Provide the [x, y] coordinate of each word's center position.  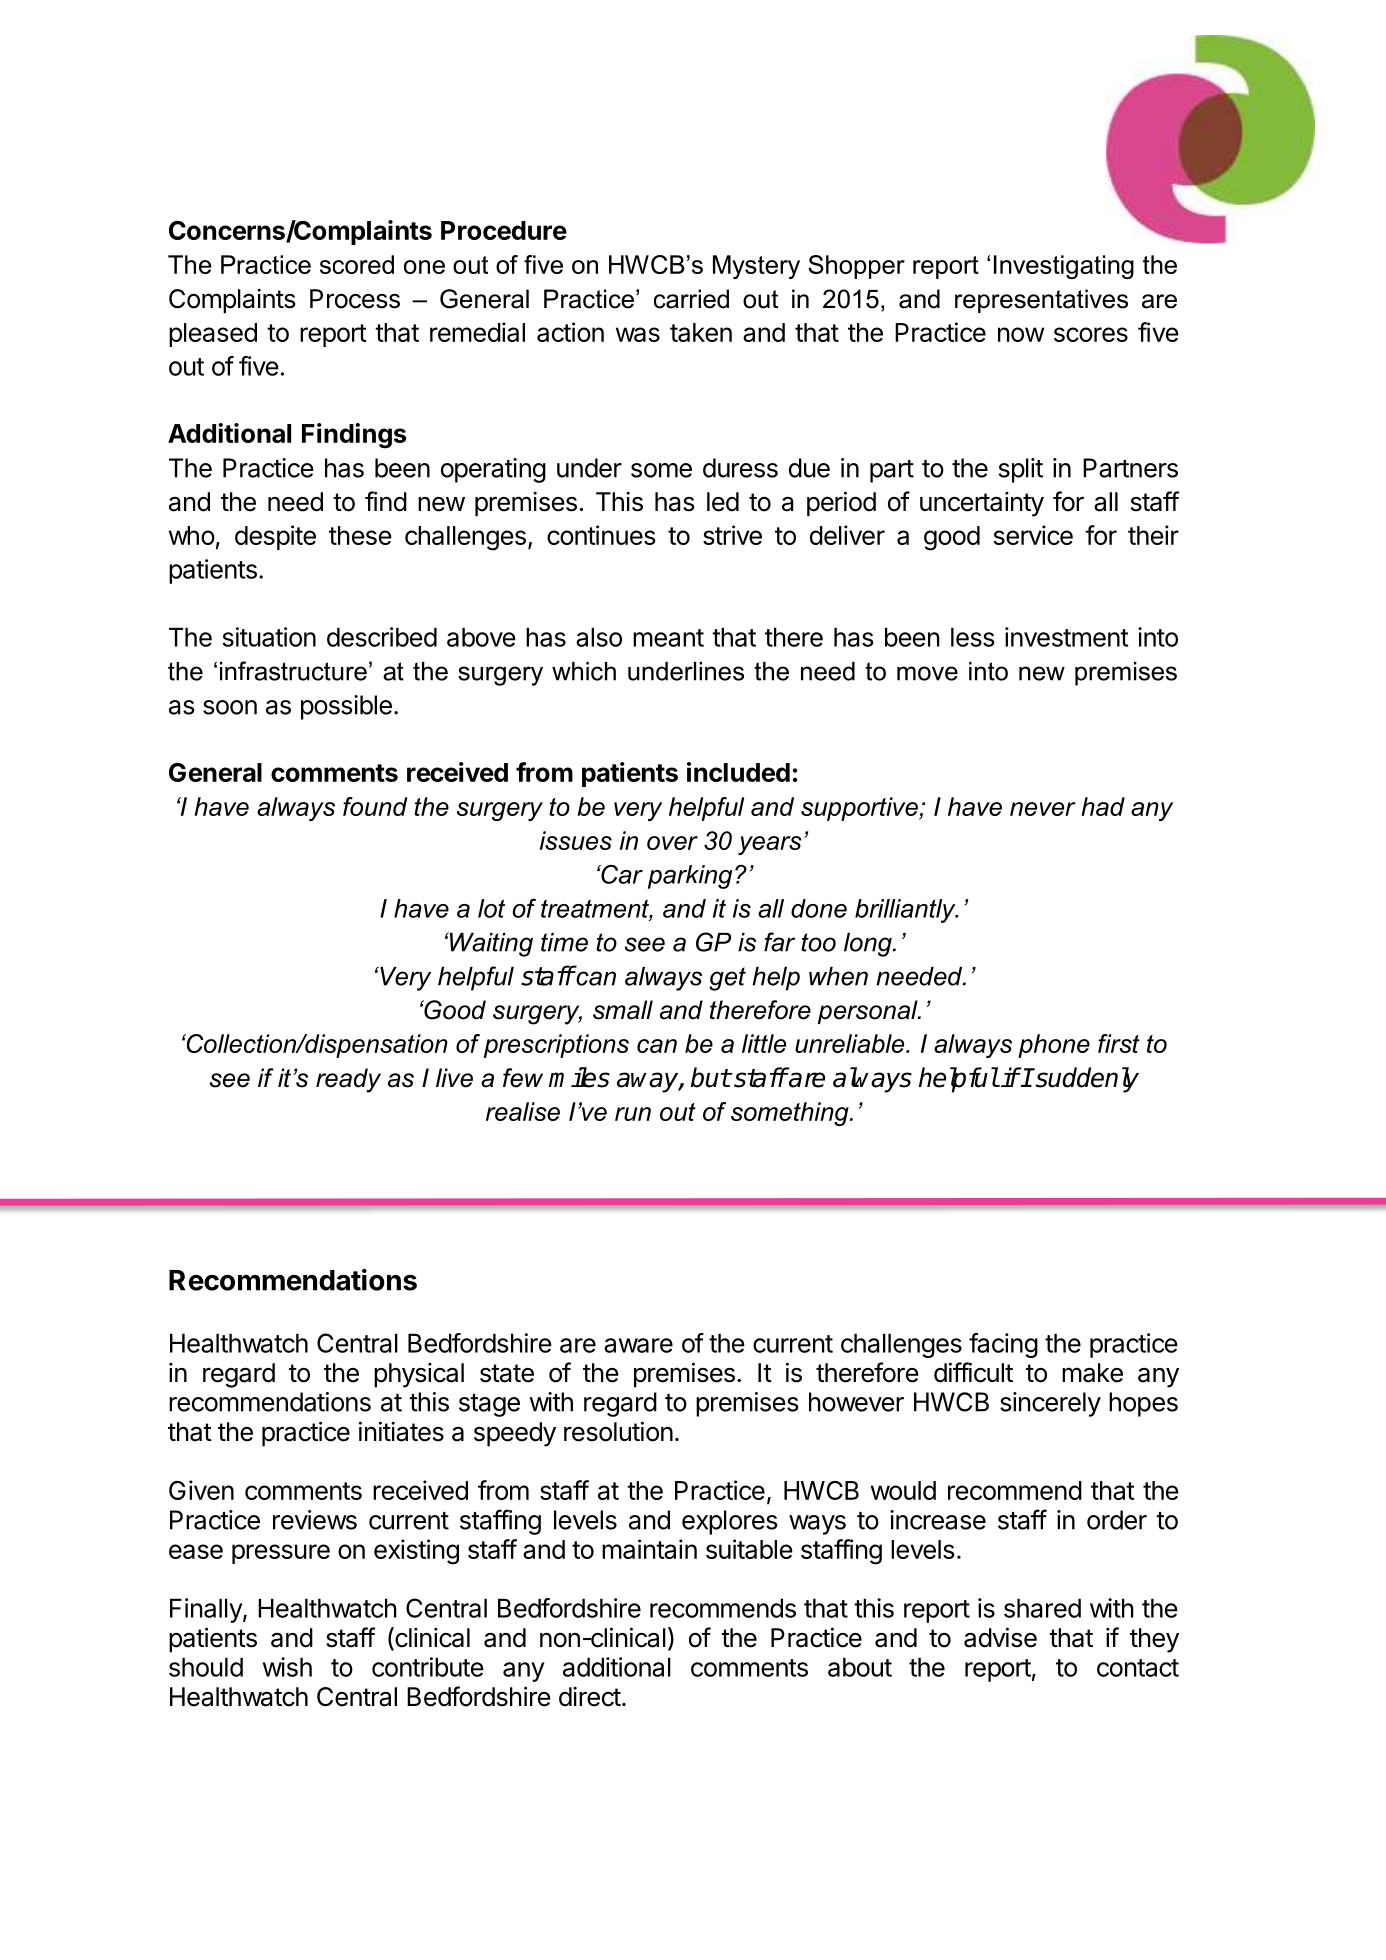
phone [1054, 1046]
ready [348, 1080]
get [727, 979]
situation [269, 637]
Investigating [1064, 267]
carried [691, 299]
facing [1003, 1345]
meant [668, 638]
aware [638, 1345]
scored [357, 264]
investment [1066, 637]
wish [287, 1667]
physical [419, 1375]
